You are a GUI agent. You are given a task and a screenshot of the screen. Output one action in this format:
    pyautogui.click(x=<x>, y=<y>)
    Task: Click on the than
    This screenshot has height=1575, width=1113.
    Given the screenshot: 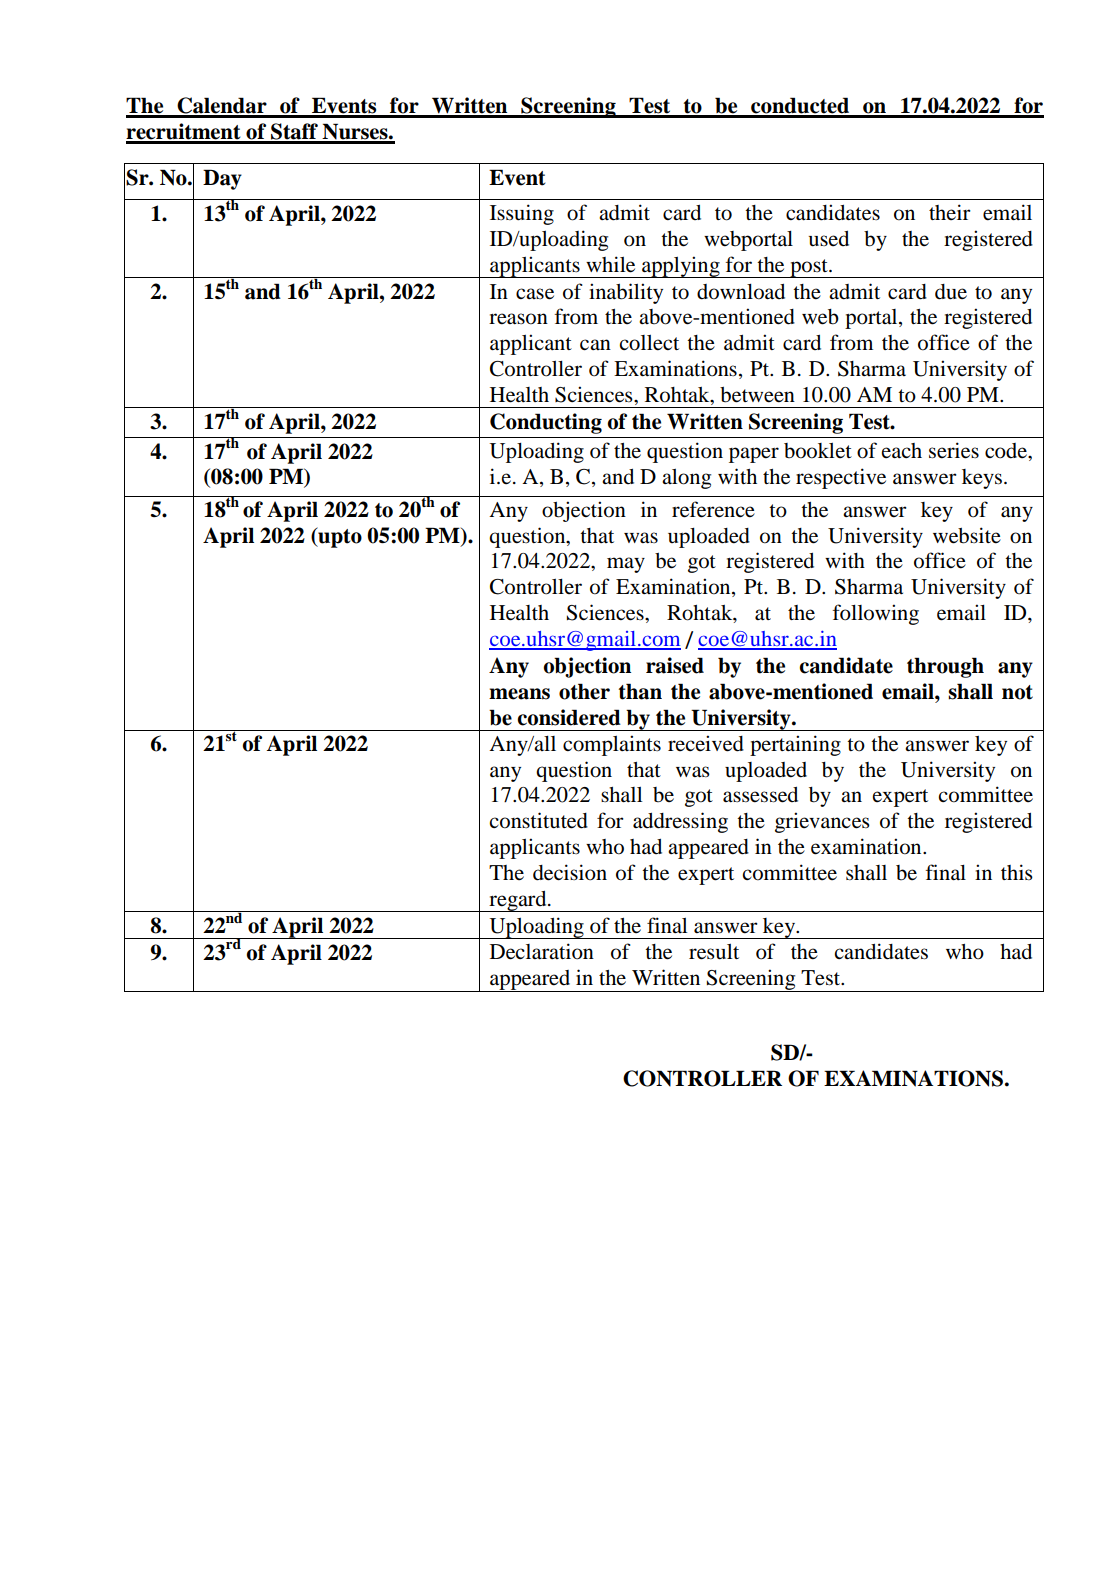 What is the action you would take?
    pyautogui.click(x=640, y=691)
